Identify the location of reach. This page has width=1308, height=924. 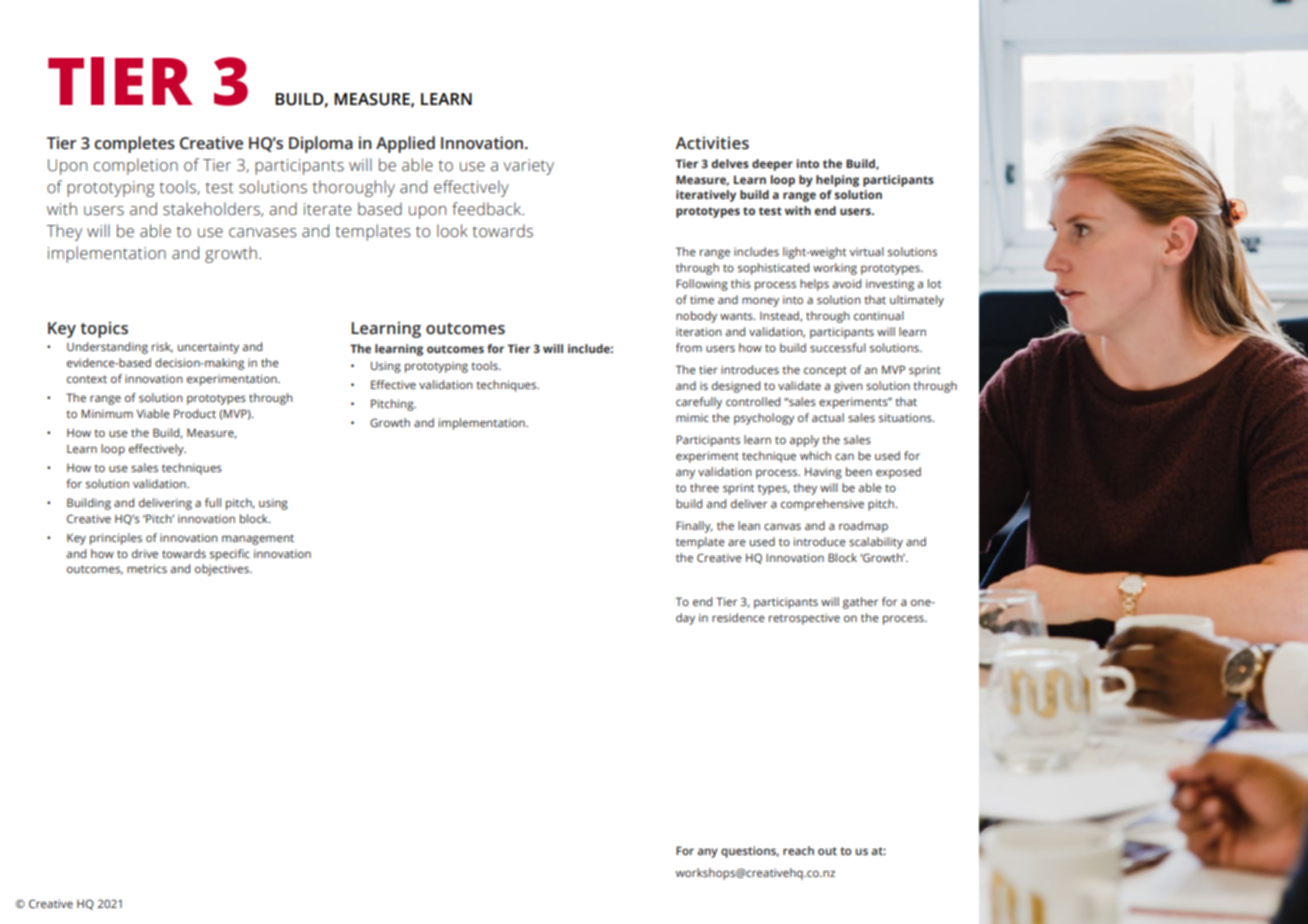
(798, 850).
